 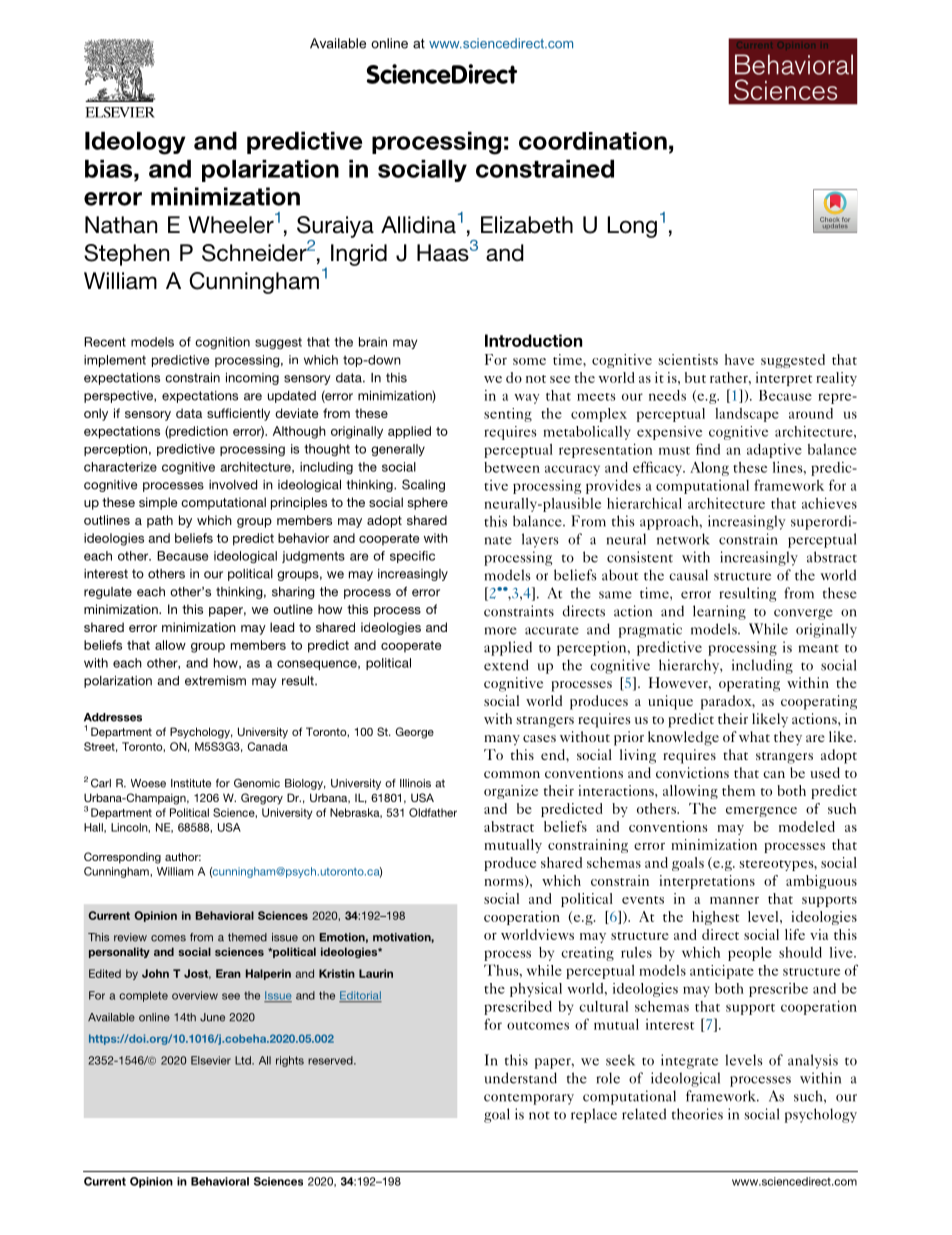 What do you see at coordinates (520, 1078) in the screenshot?
I see `understand` at bounding box center [520, 1078].
